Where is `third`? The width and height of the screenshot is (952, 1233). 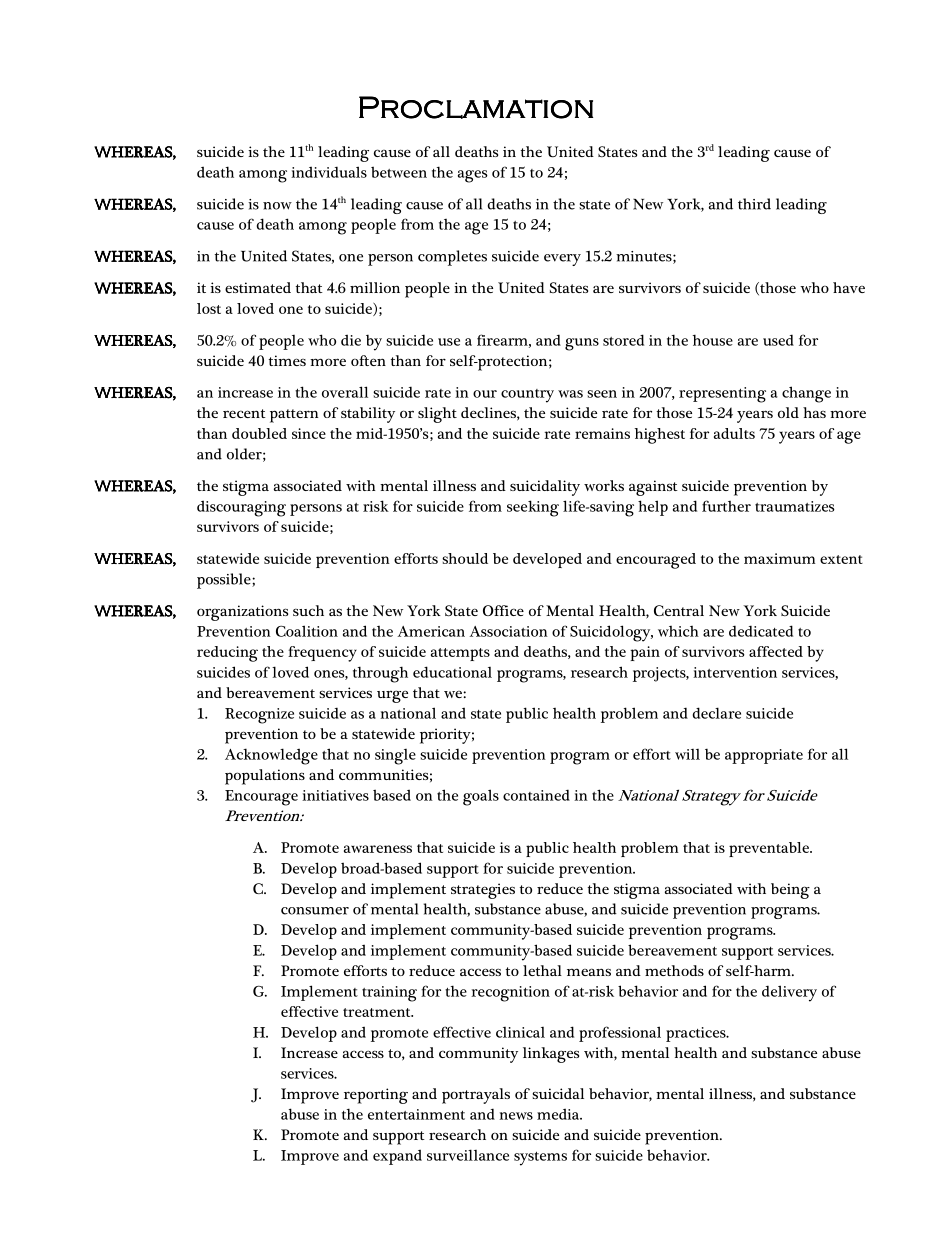
third is located at coordinates (754, 204).
